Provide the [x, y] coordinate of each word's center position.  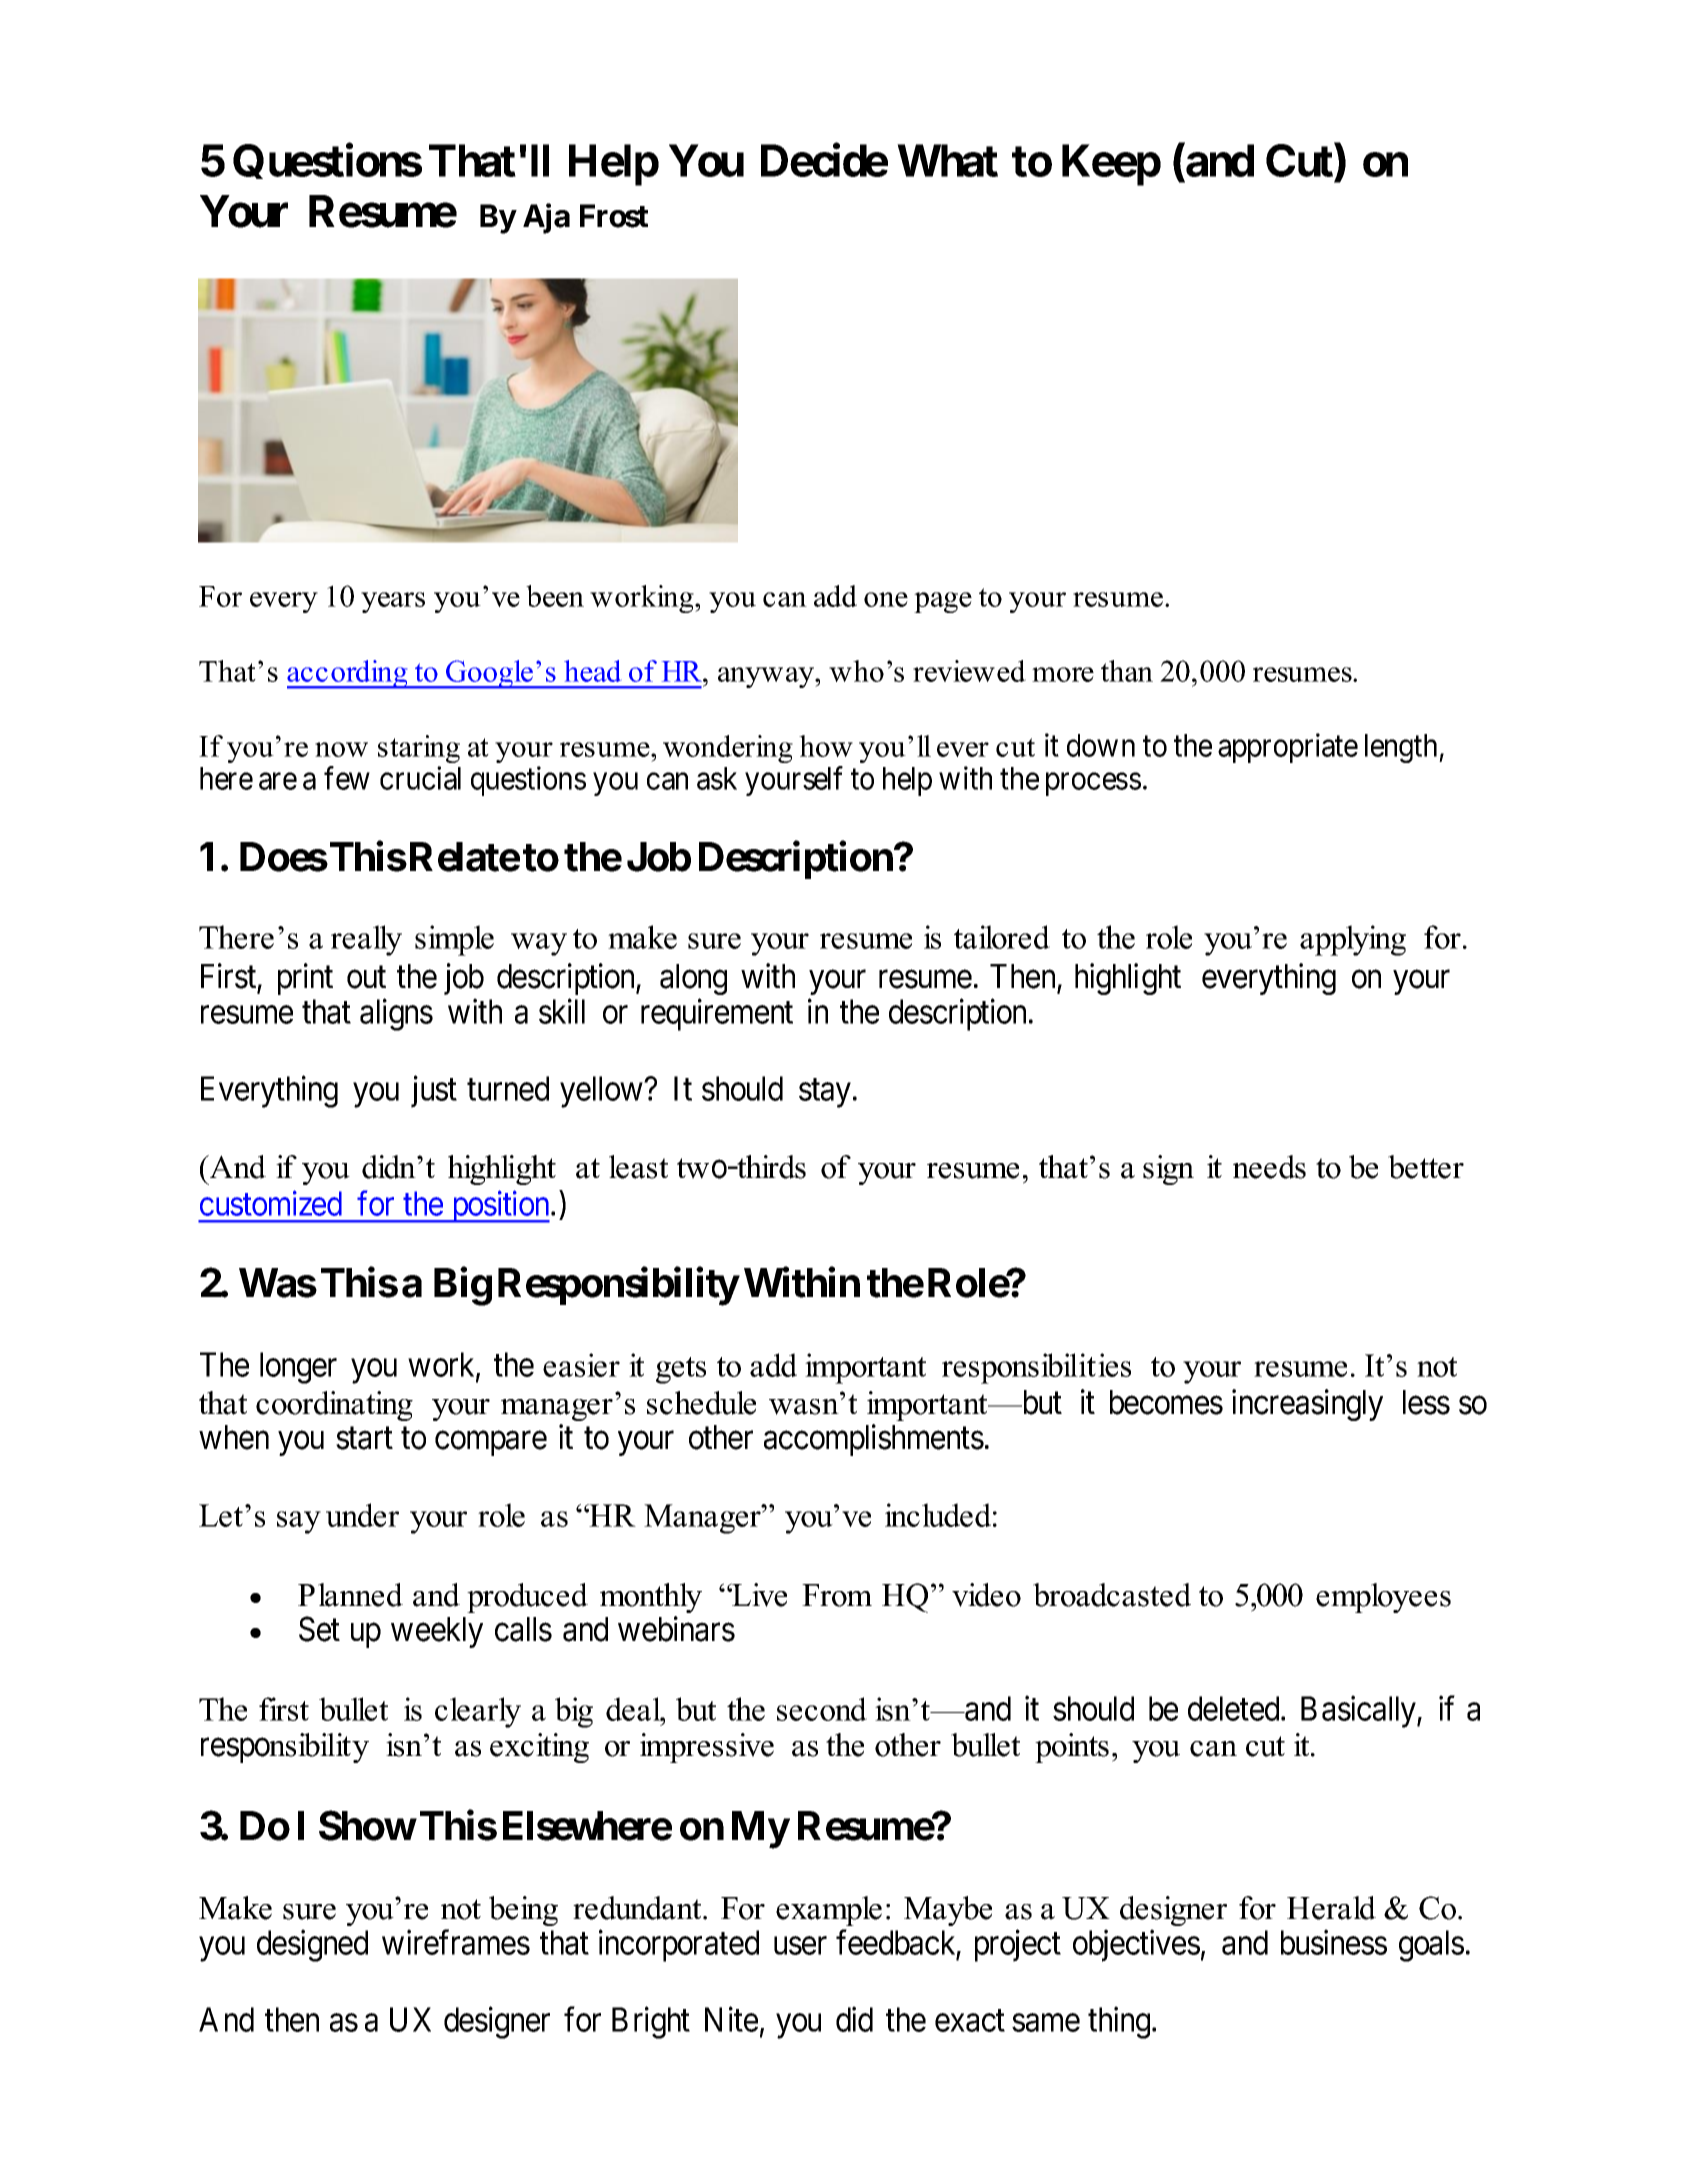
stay [825, 1093]
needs [1269, 1167]
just [434, 1092]
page [943, 602]
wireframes [456, 1942]
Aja [546, 218]
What [947, 160]
